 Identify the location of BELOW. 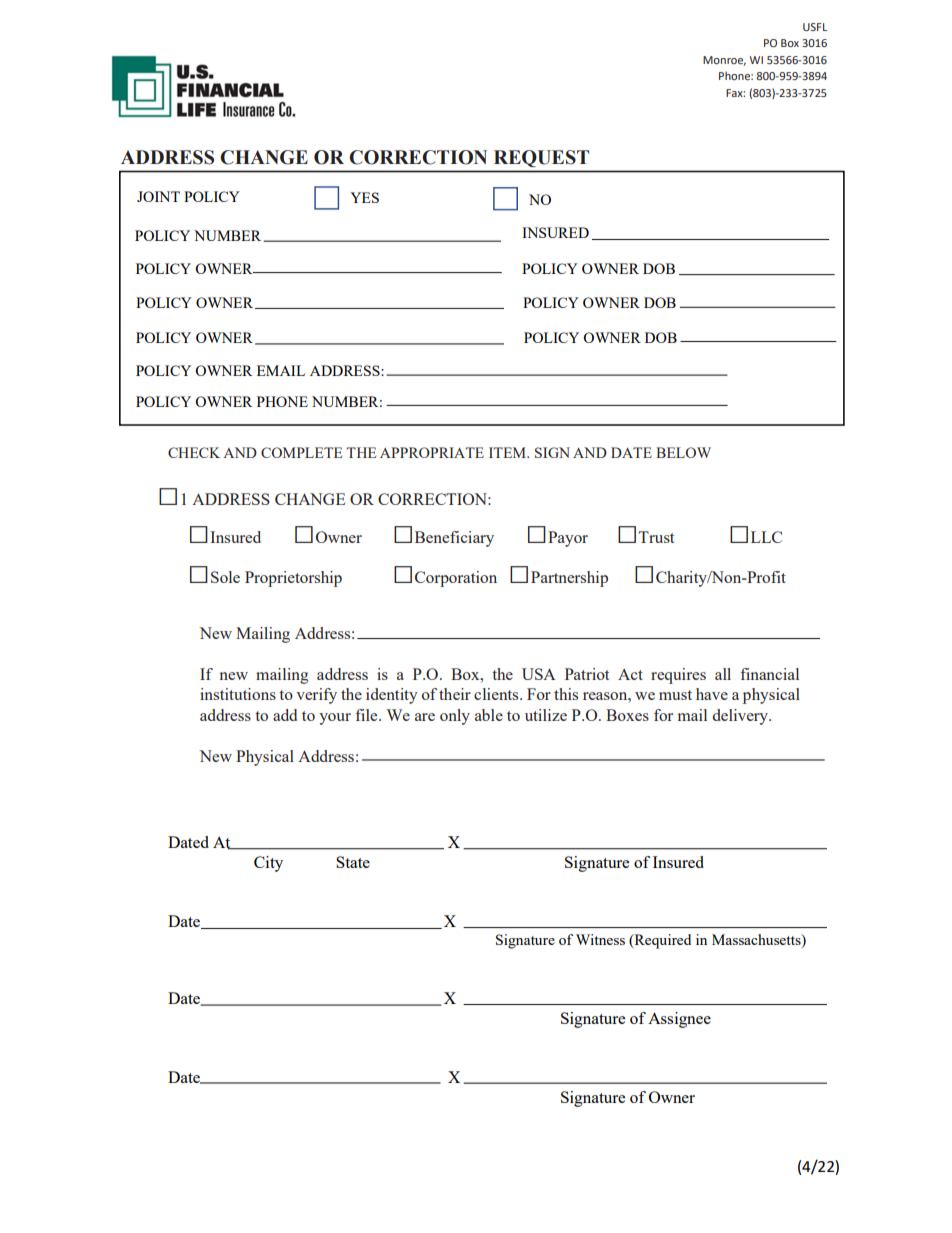
(683, 452).
